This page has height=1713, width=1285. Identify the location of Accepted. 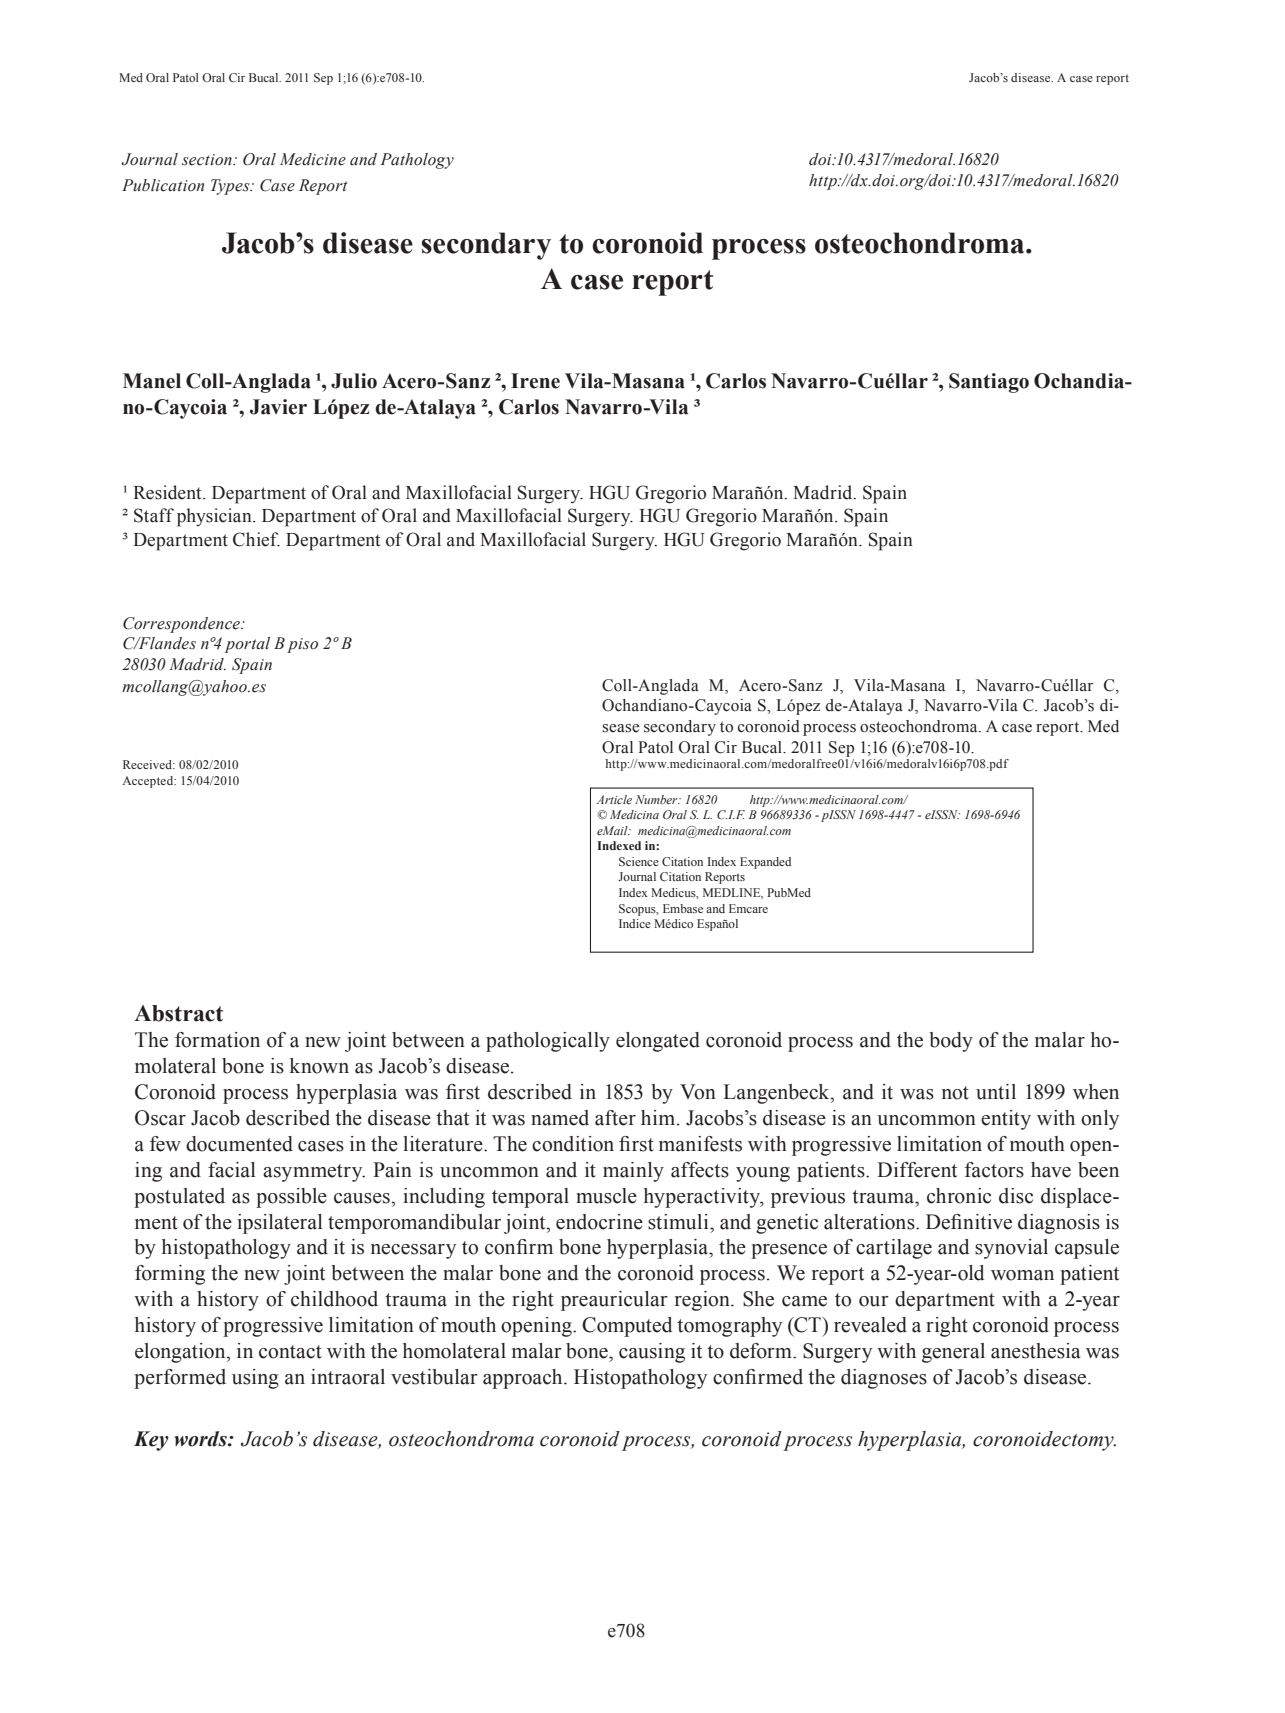
(149, 782).
